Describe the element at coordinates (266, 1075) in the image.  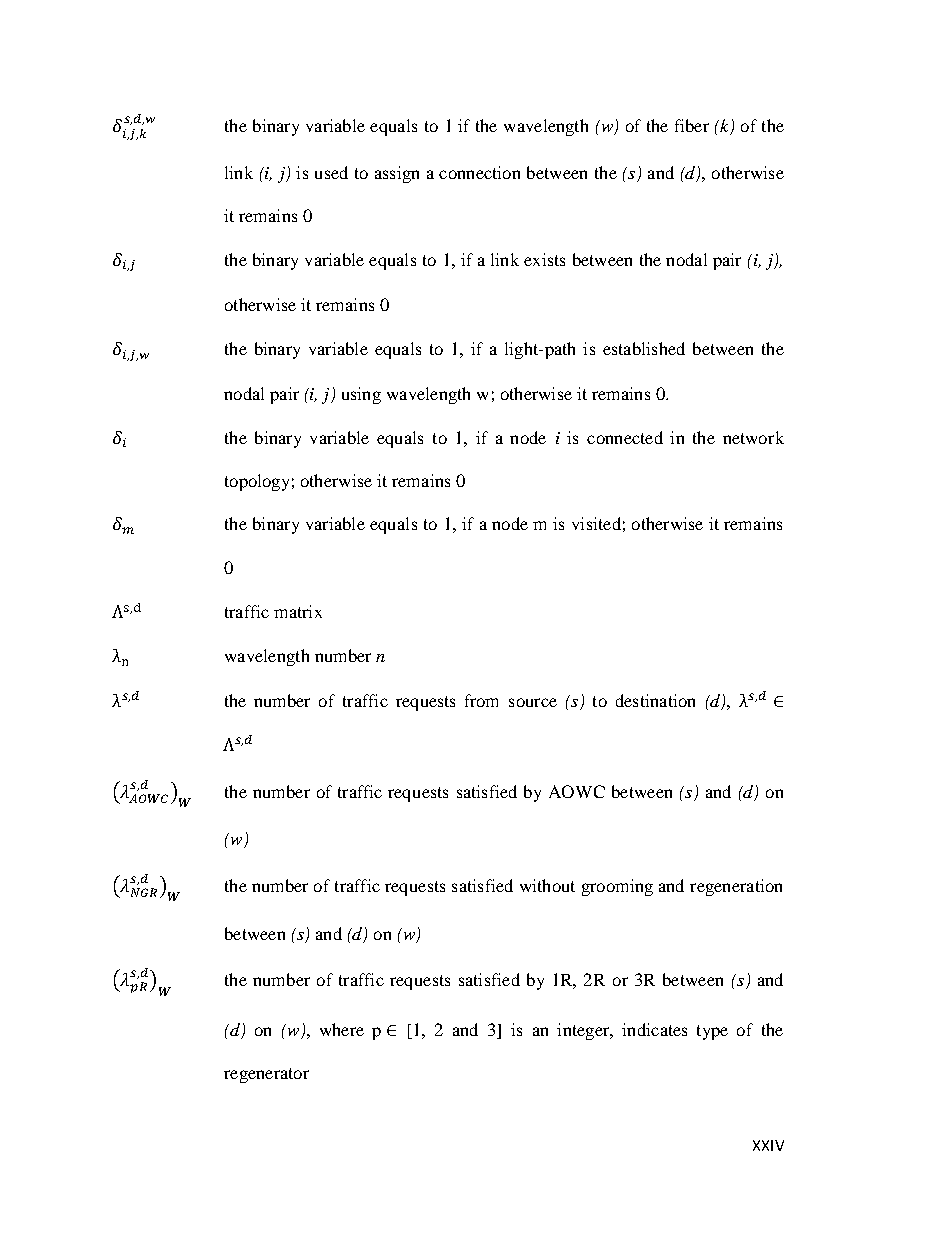
I see `regenerator` at that location.
